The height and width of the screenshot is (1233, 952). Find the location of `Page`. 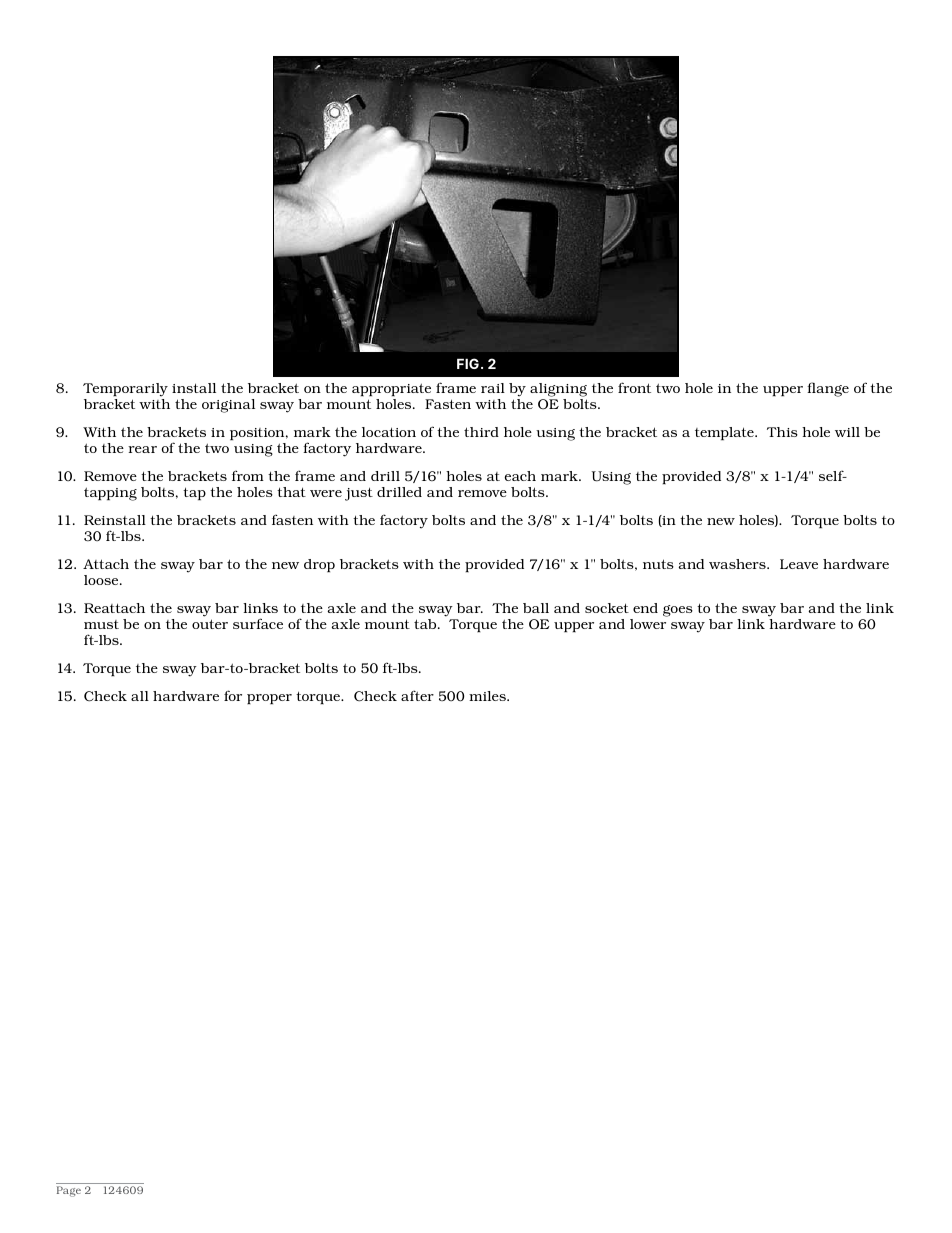

Page is located at coordinates (69, 1191).
